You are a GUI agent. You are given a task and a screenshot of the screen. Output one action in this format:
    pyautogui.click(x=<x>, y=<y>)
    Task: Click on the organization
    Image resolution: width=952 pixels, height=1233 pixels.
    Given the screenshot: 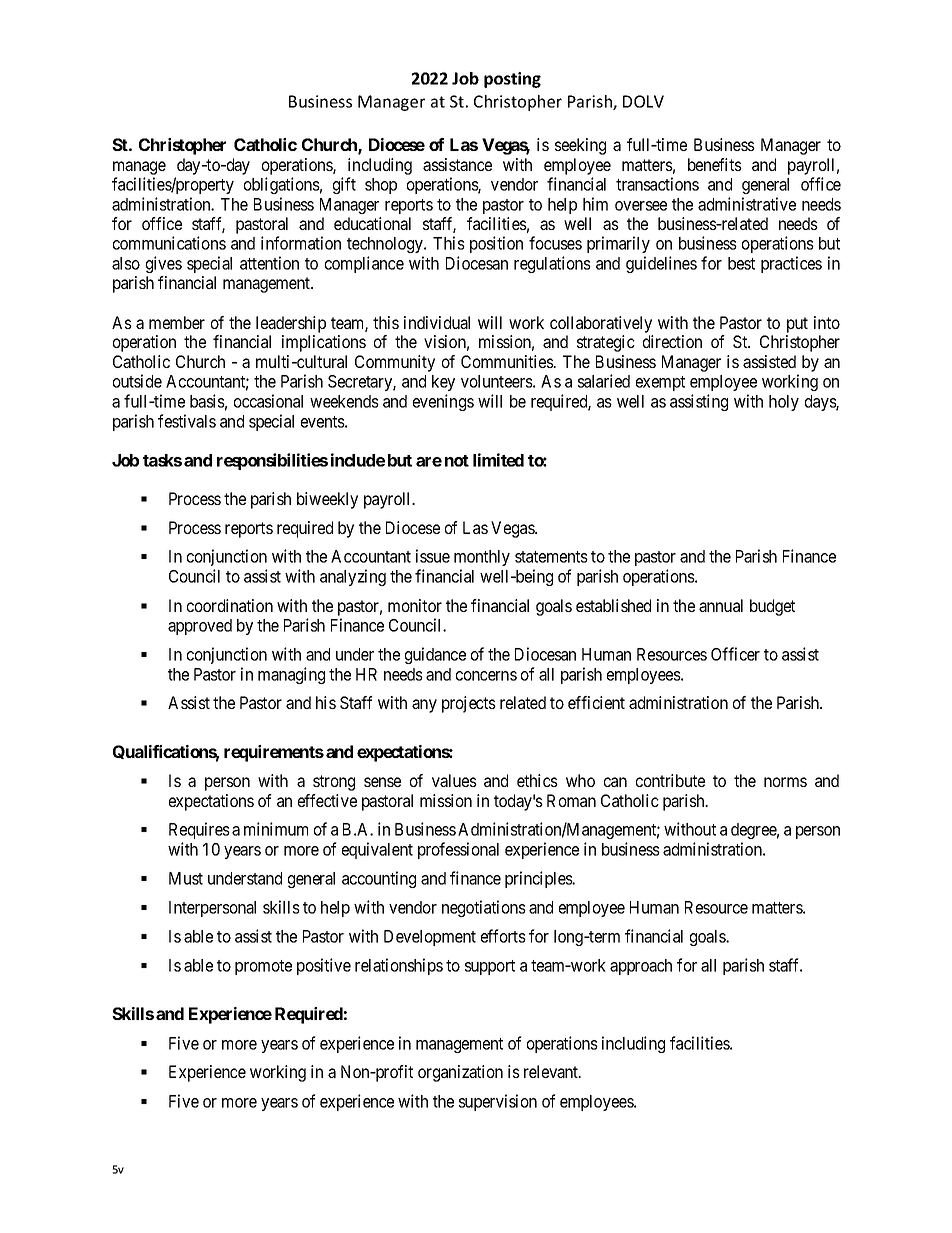 What is the action you would take?
    pyautogui.click(x=460, y=1073)
